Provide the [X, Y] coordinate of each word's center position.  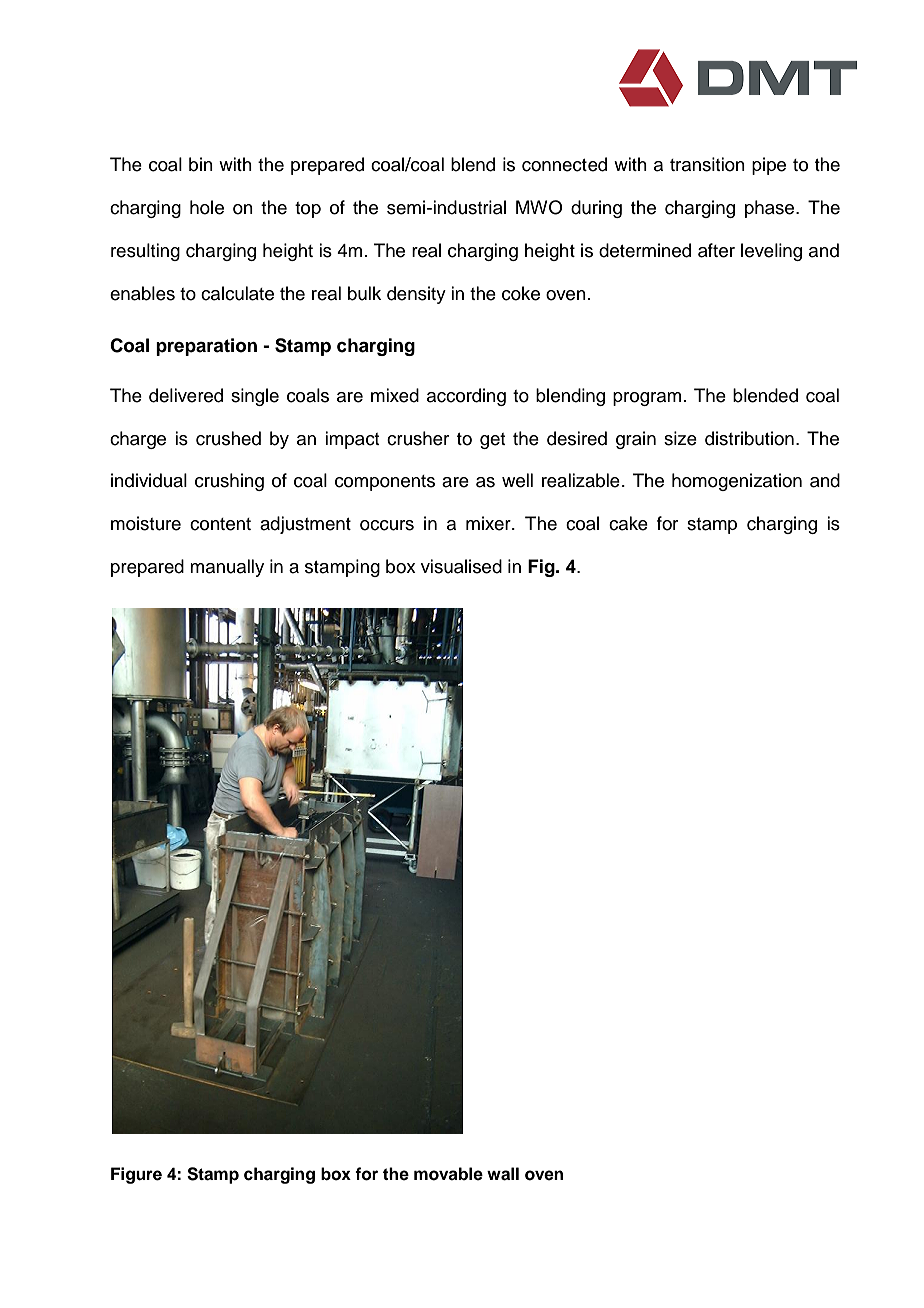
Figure [136, 1175]
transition [707, 164]
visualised [461, 566]
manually [227, 568]
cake [628, 523]
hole [207, 207]
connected [564, 164]
